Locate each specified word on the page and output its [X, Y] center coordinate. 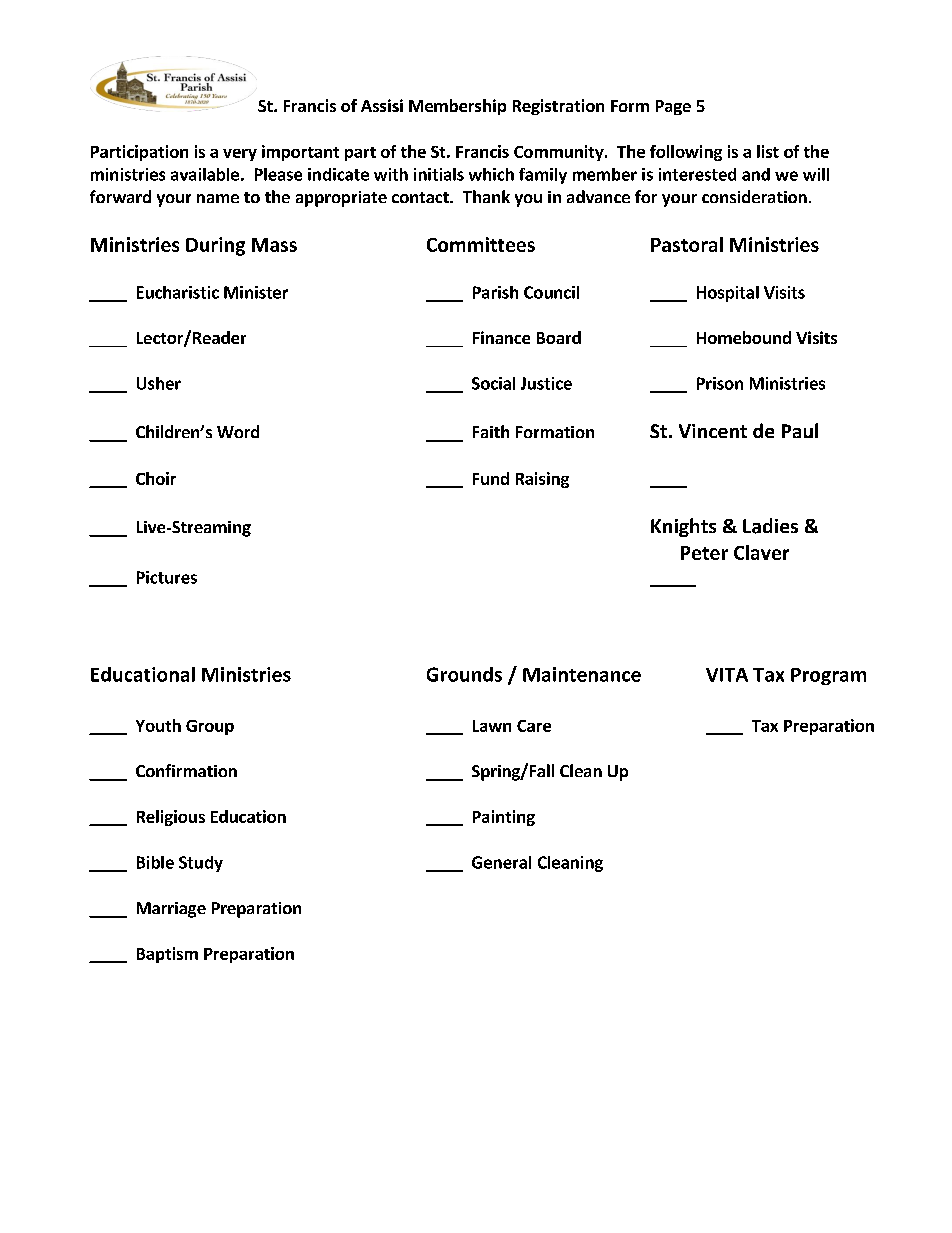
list [768, 151]
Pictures [167, 577]
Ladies [770, 526]
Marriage [171, 910]
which [491, 174]
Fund [491, 478]
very [240, 155]
